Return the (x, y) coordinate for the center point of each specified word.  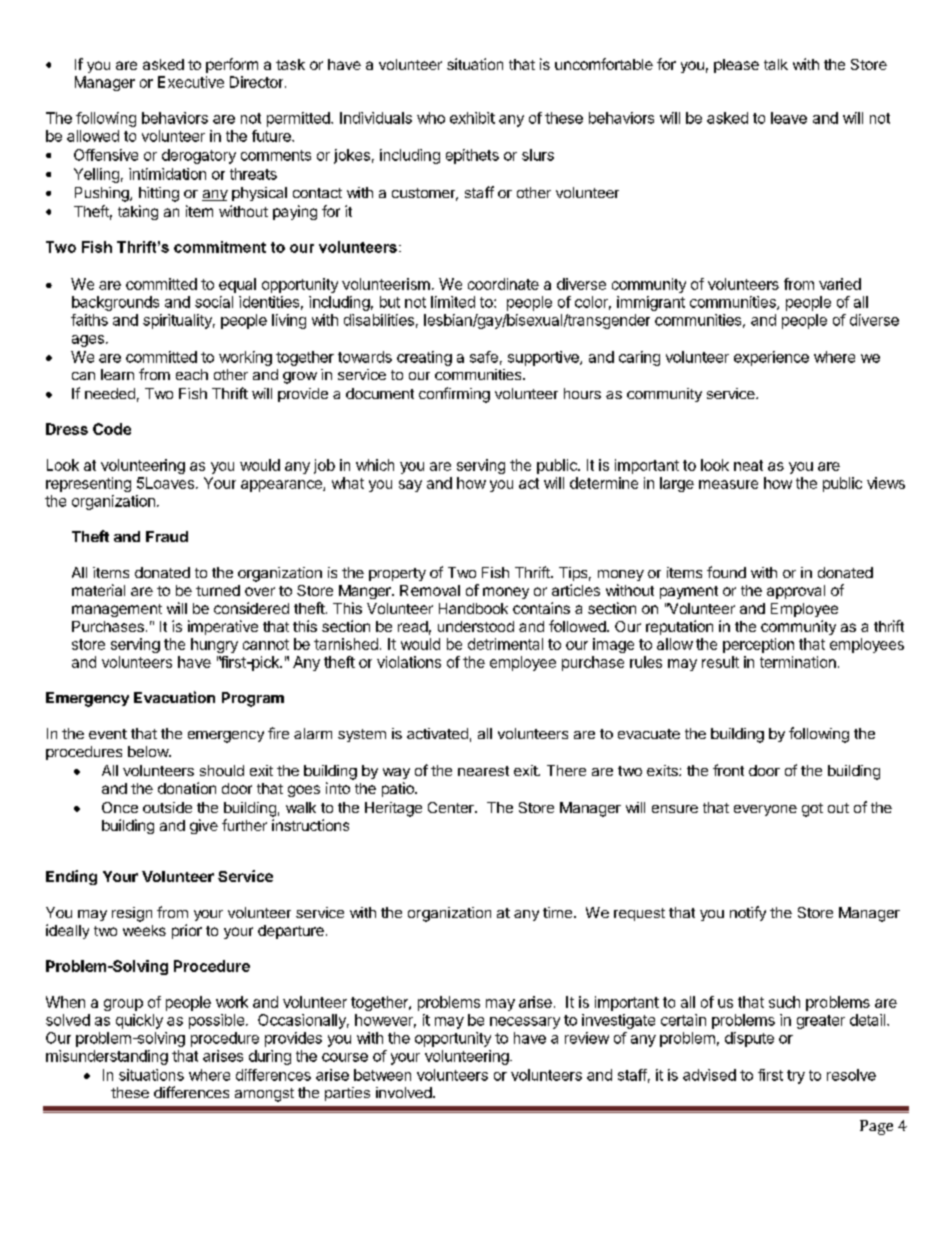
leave (789, 118)
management (117, 610)
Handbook (473, 608)
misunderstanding (107, 1057)
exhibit (472, 118)
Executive (191, 82)
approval (796, 592)
